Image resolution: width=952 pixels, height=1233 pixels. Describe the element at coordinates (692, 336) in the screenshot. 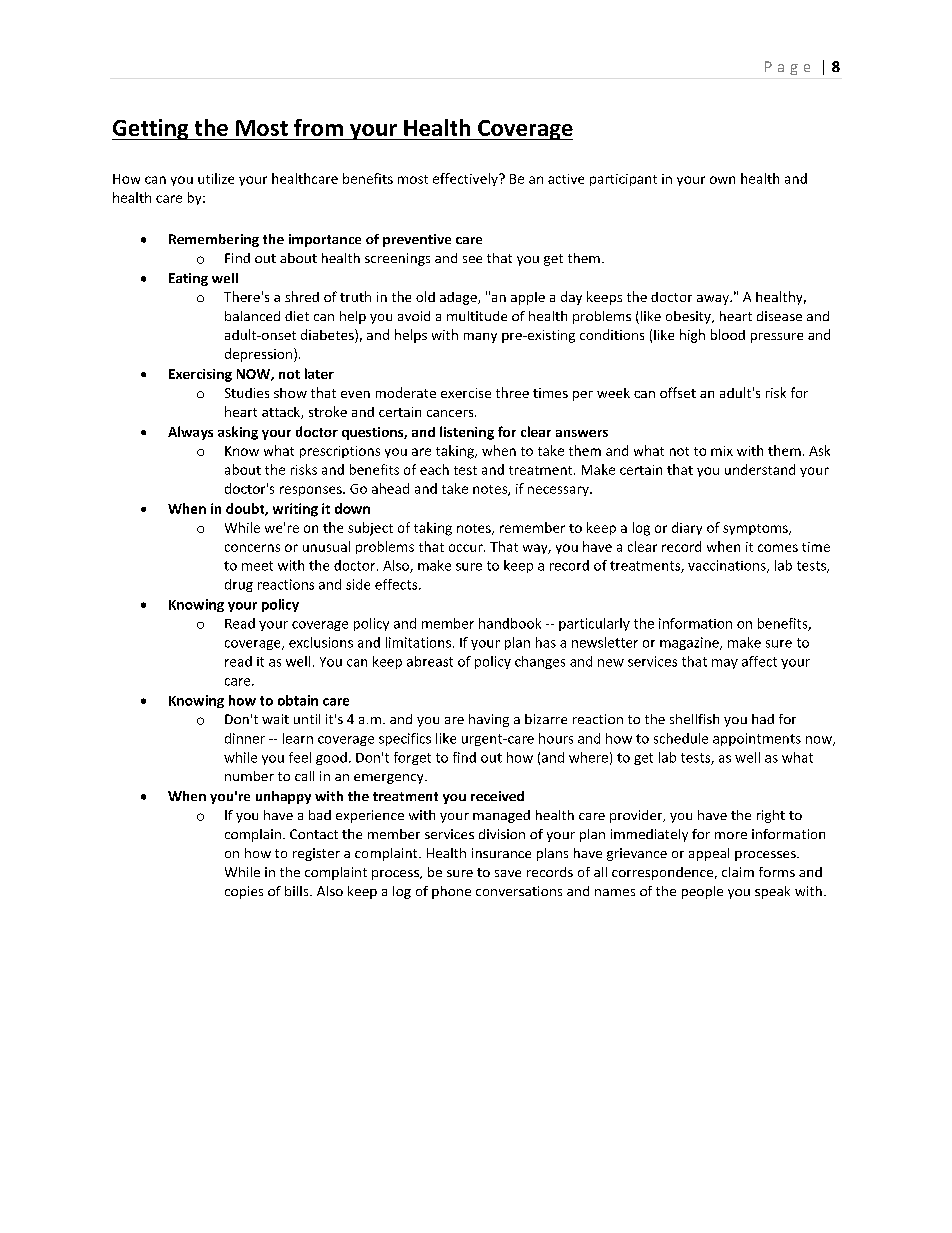

I see `high` at that location.
